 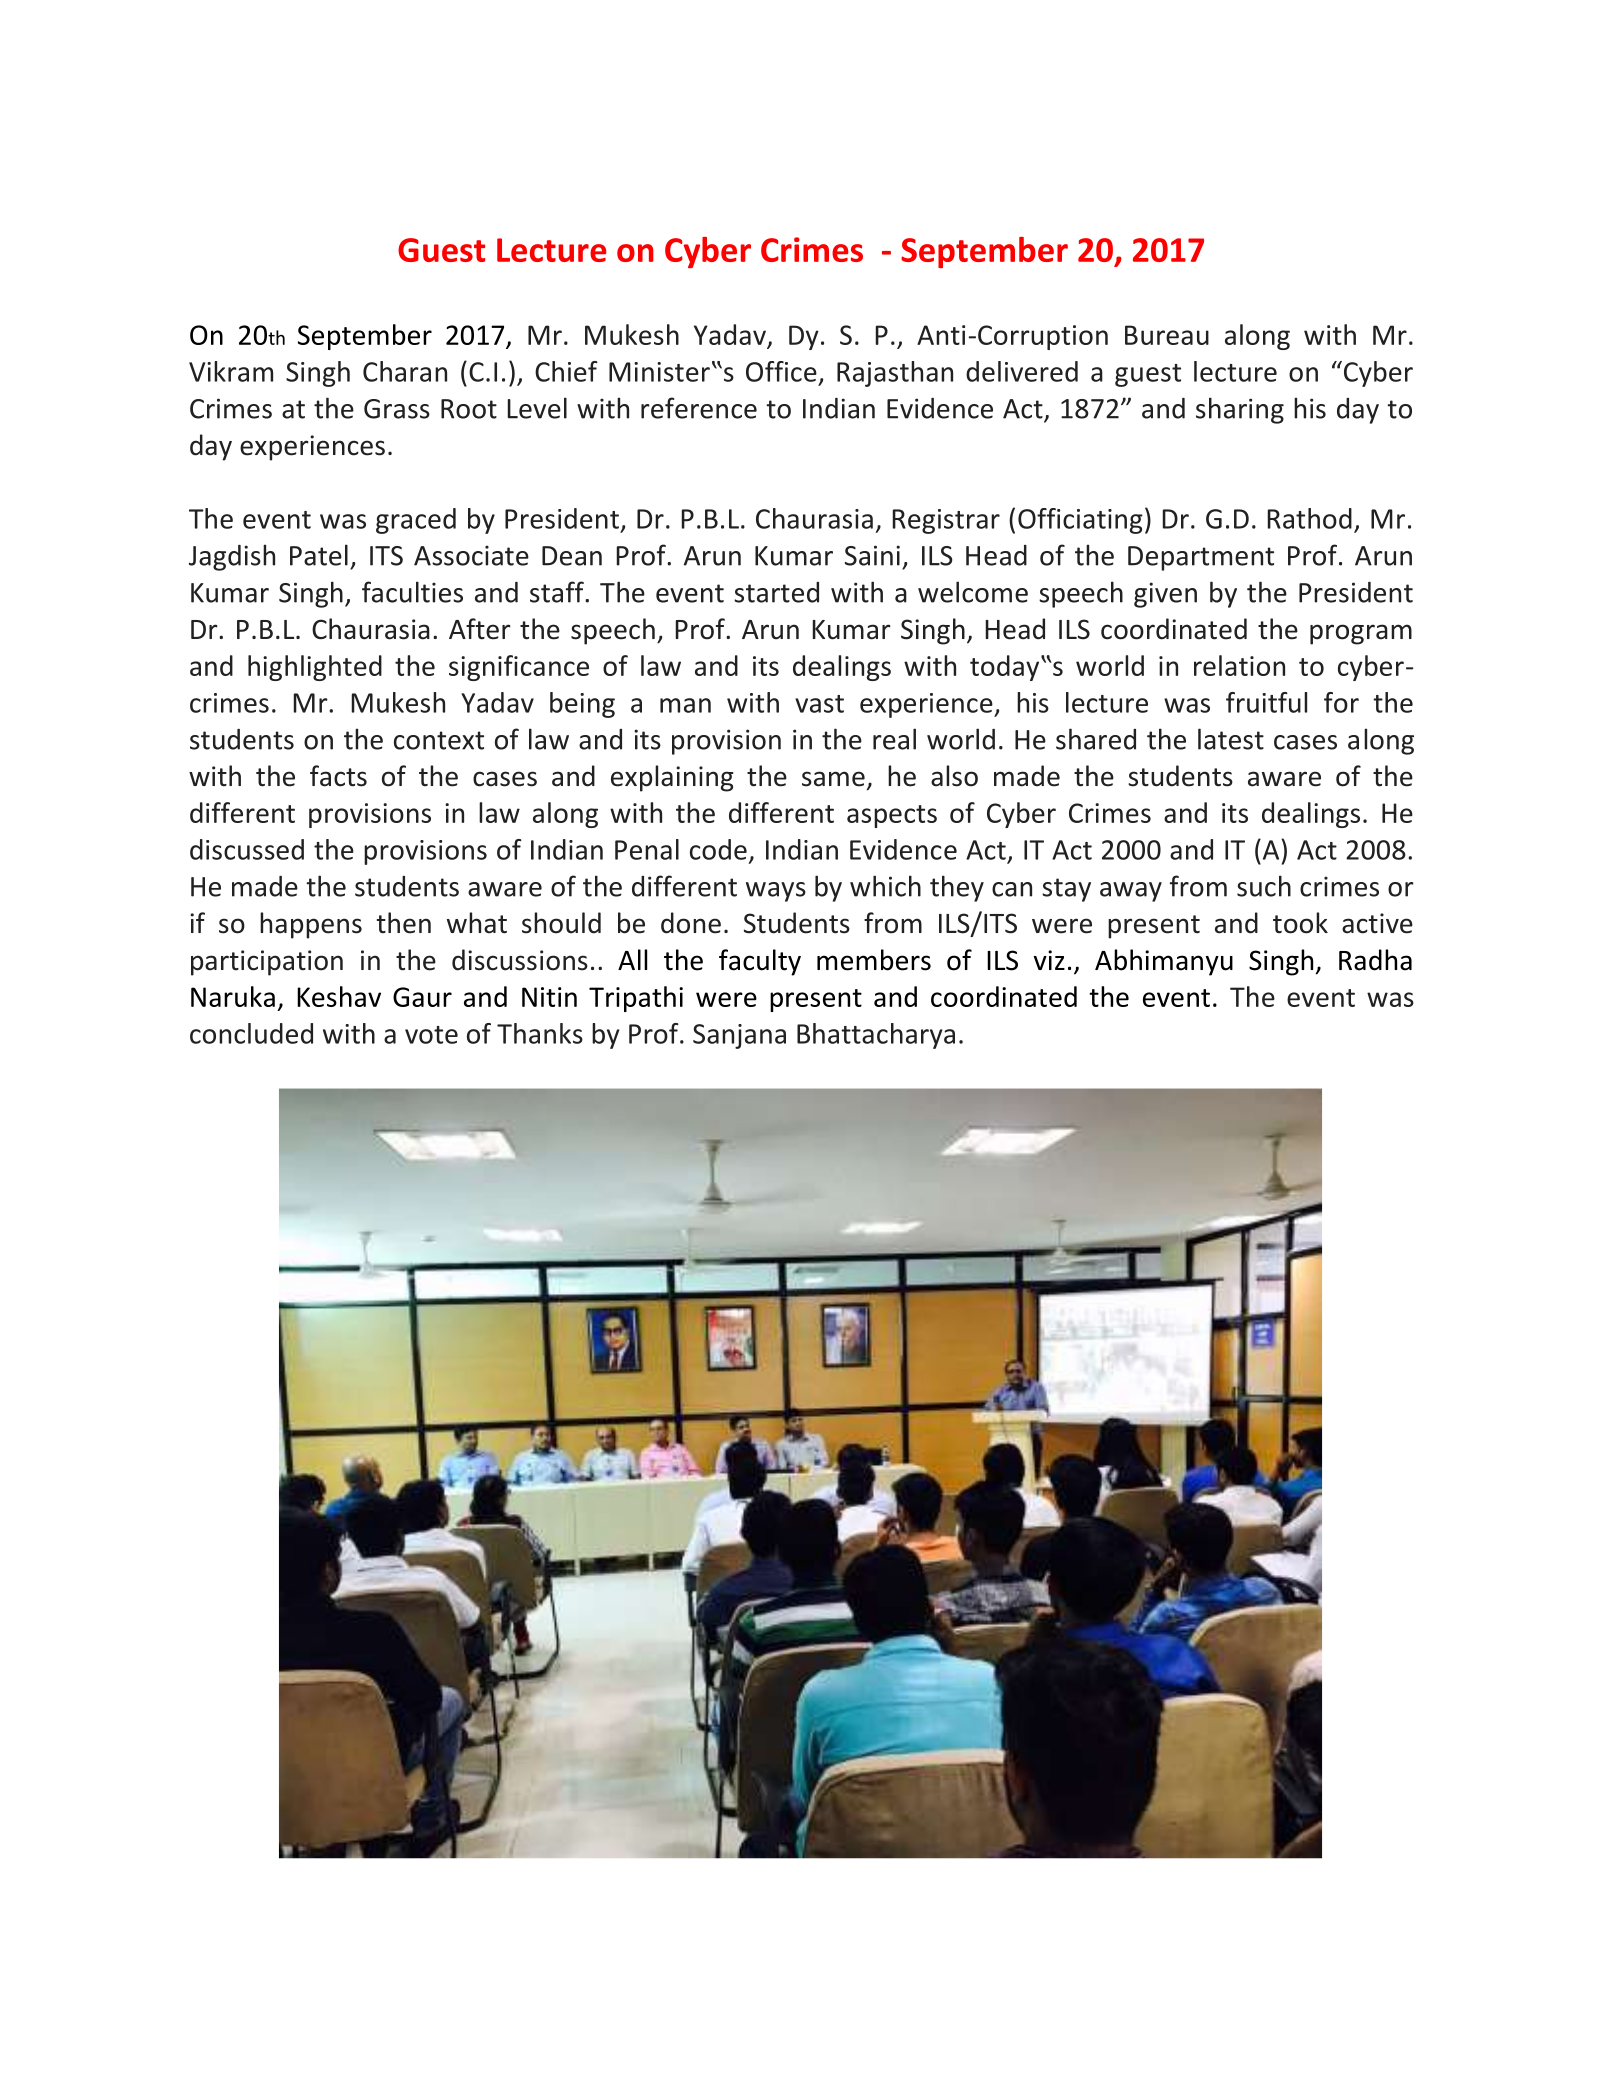 I want to click on Charan, so click(x=405, y=371).
